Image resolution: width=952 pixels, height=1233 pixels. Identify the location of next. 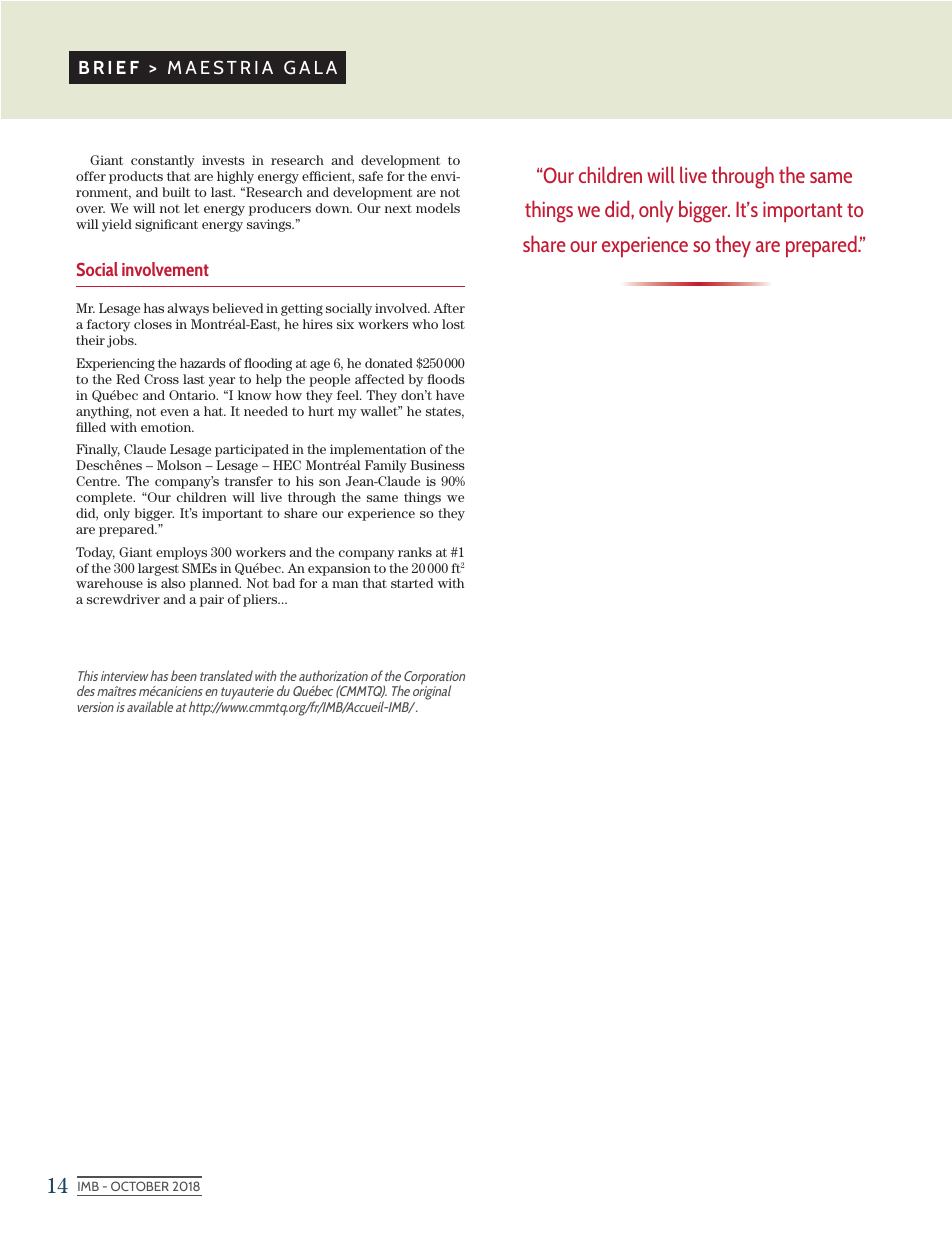
(398, 208).
